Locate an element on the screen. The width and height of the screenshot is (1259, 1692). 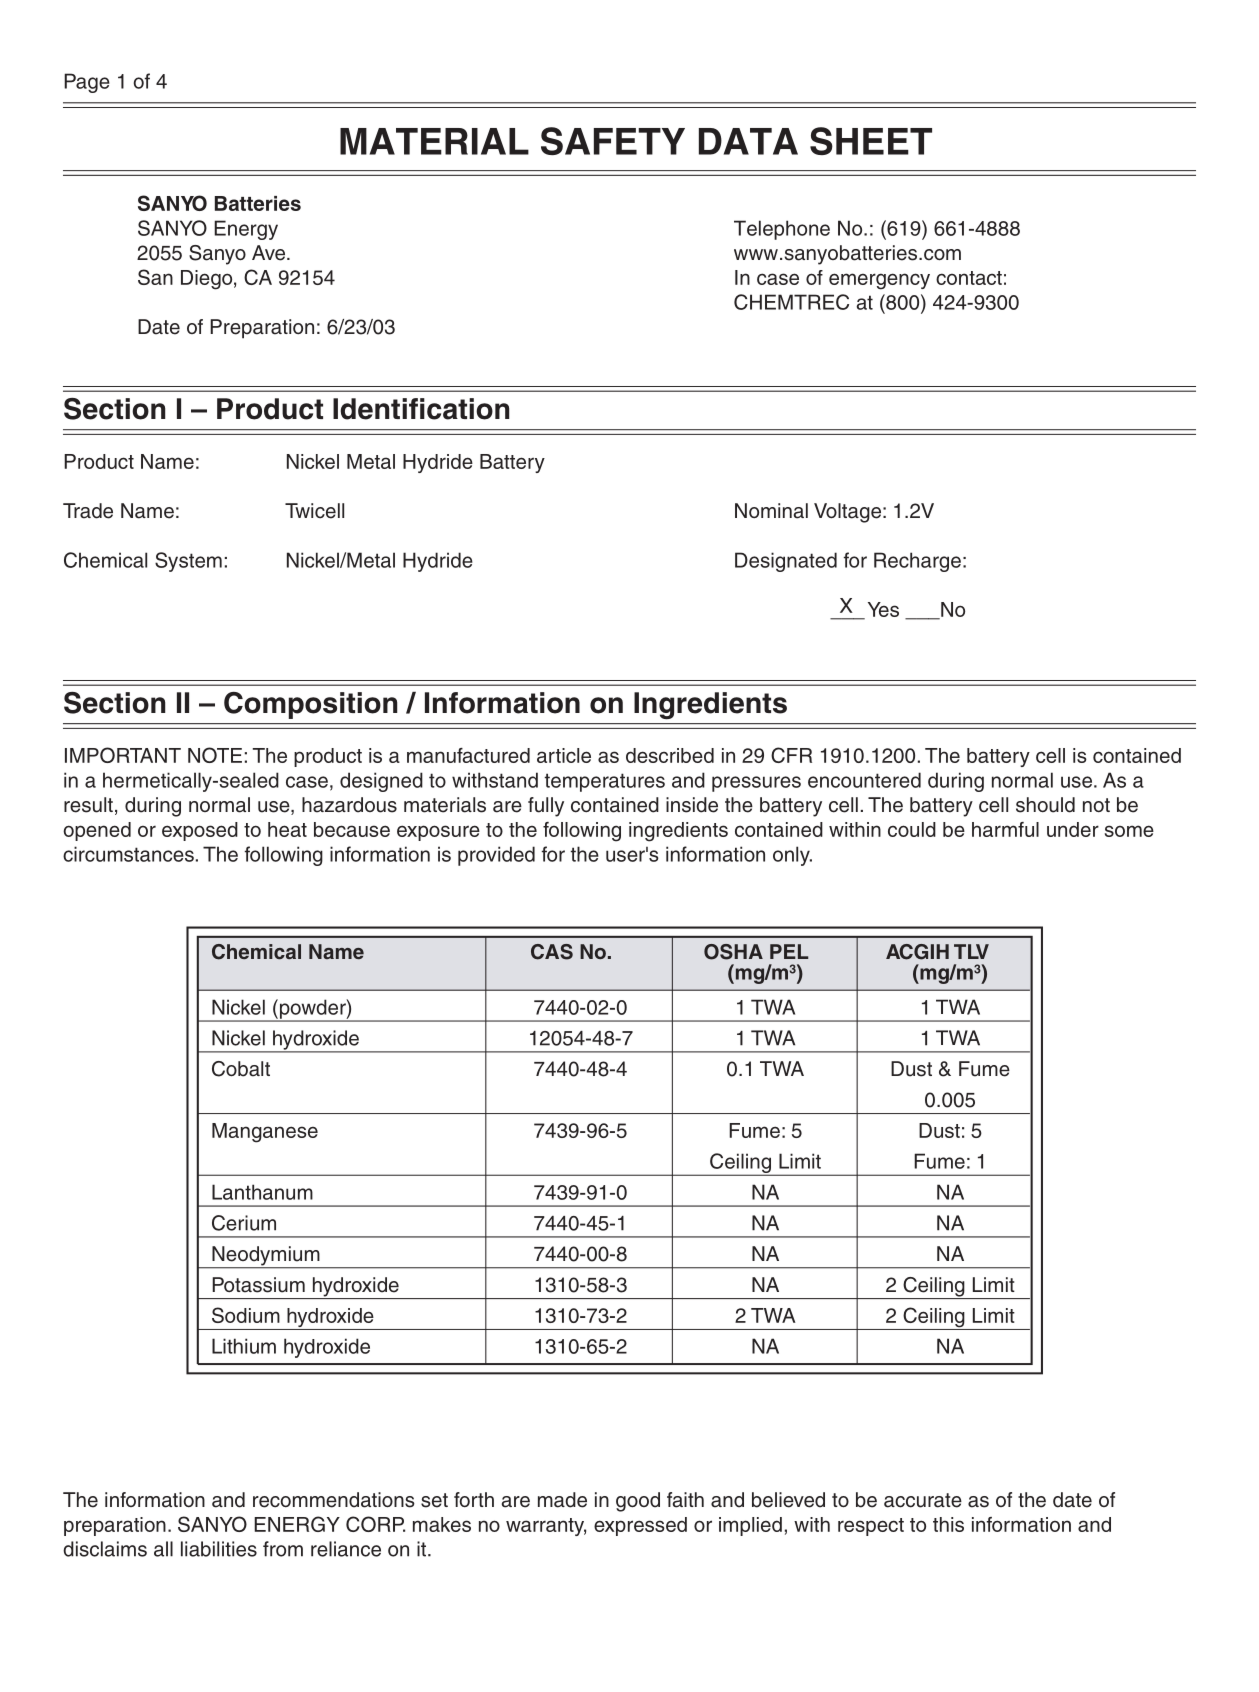
Designated is located at coordinates (786, 562).
